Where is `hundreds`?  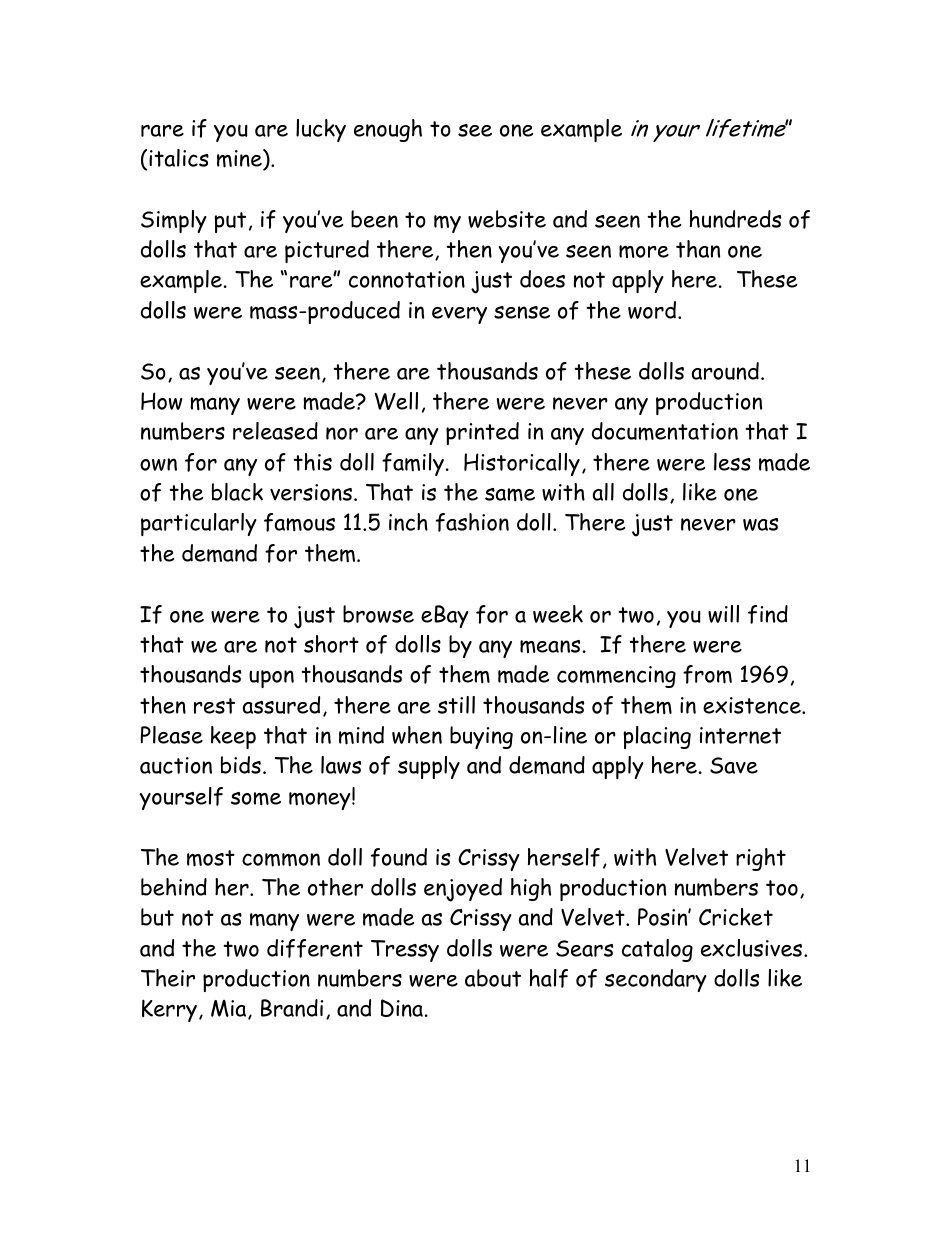 hundreds is located at coordinates (735, 219).
